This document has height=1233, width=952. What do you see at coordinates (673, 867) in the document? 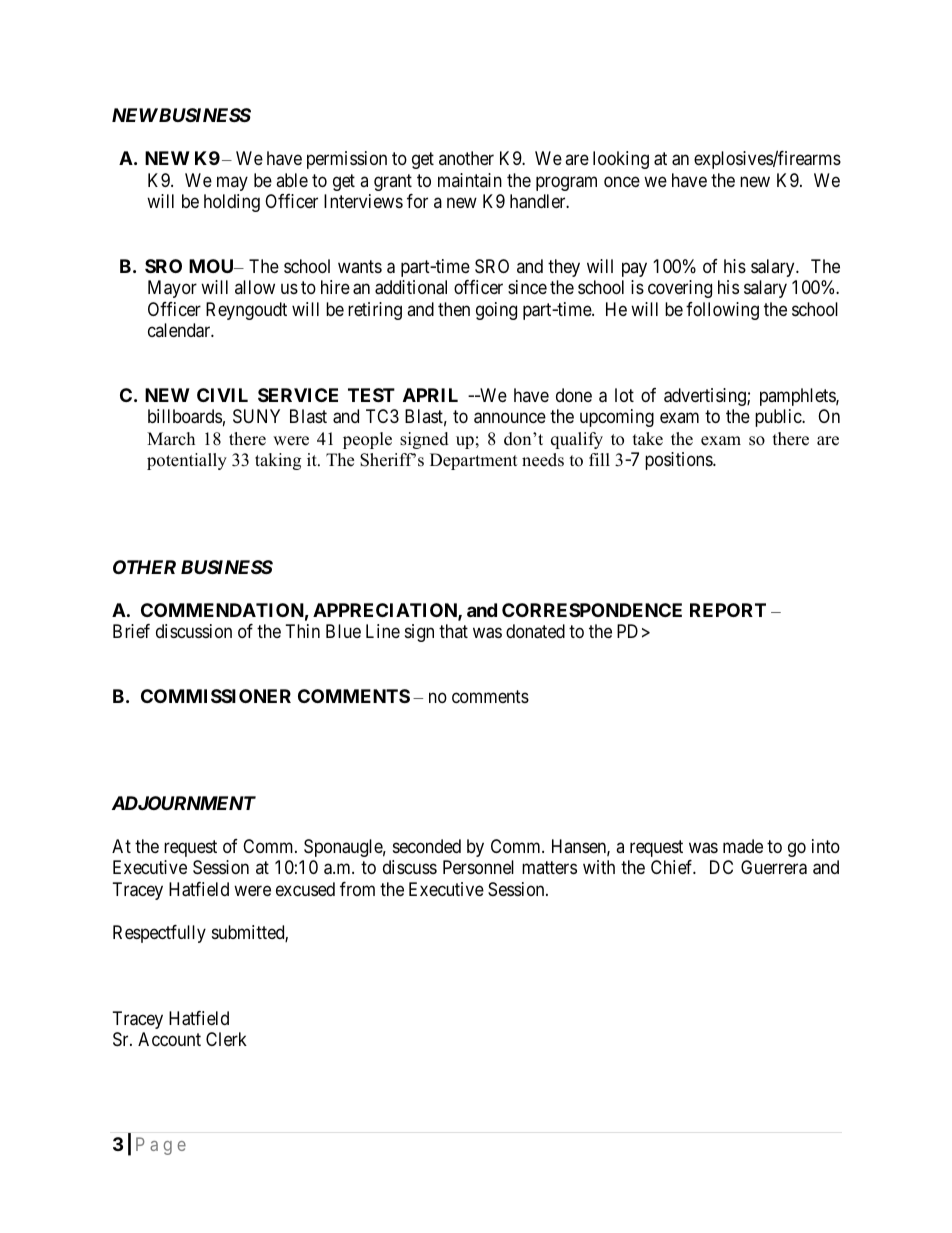
I see `Chief` at bounding box center [673, 867].
